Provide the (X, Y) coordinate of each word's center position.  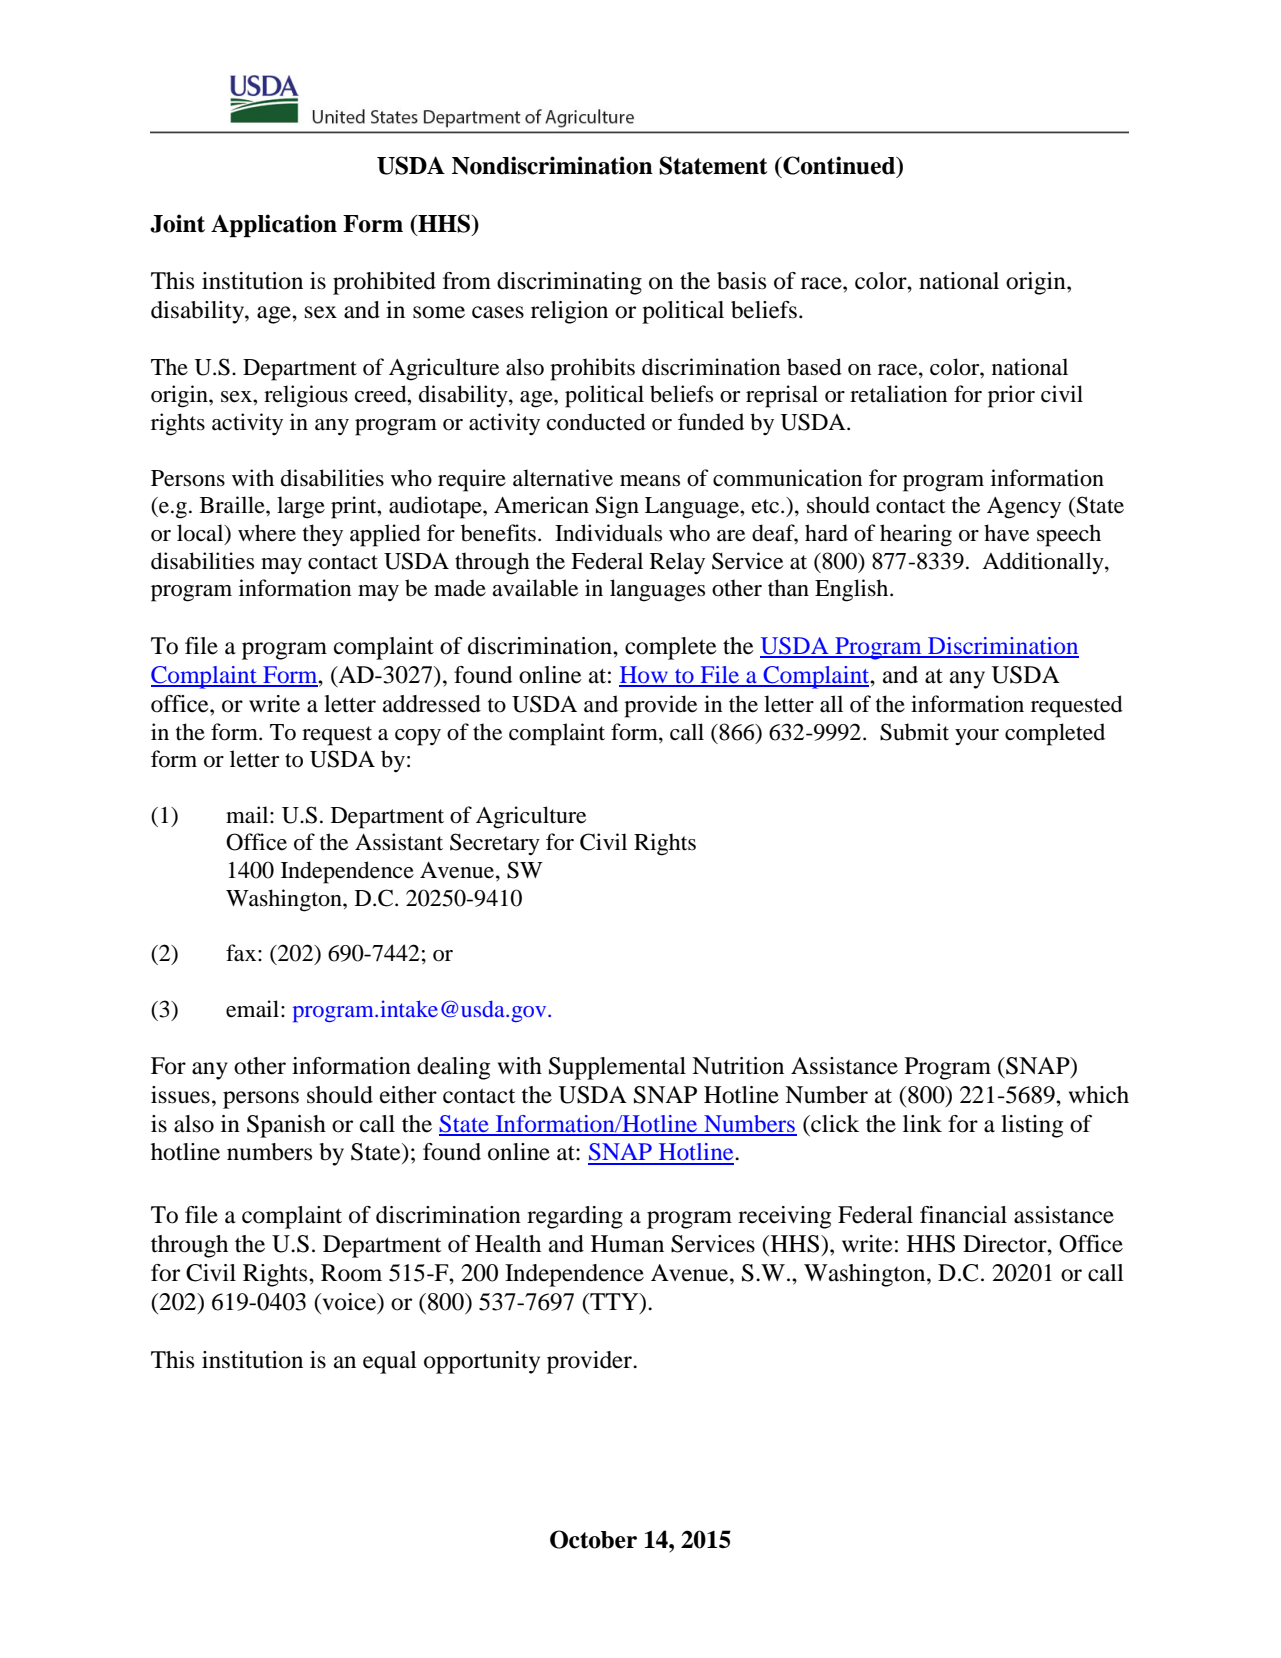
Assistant (399, 842)
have (1006, 533)
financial (963, 1215)
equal (390, 1362)
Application (274, 225)
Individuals (608, 533)
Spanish (286, 1126)
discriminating (569, 283)
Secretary (495, 844)
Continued (839, 166)
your (977, 737)
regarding (575, 1217)
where (267, 533)
